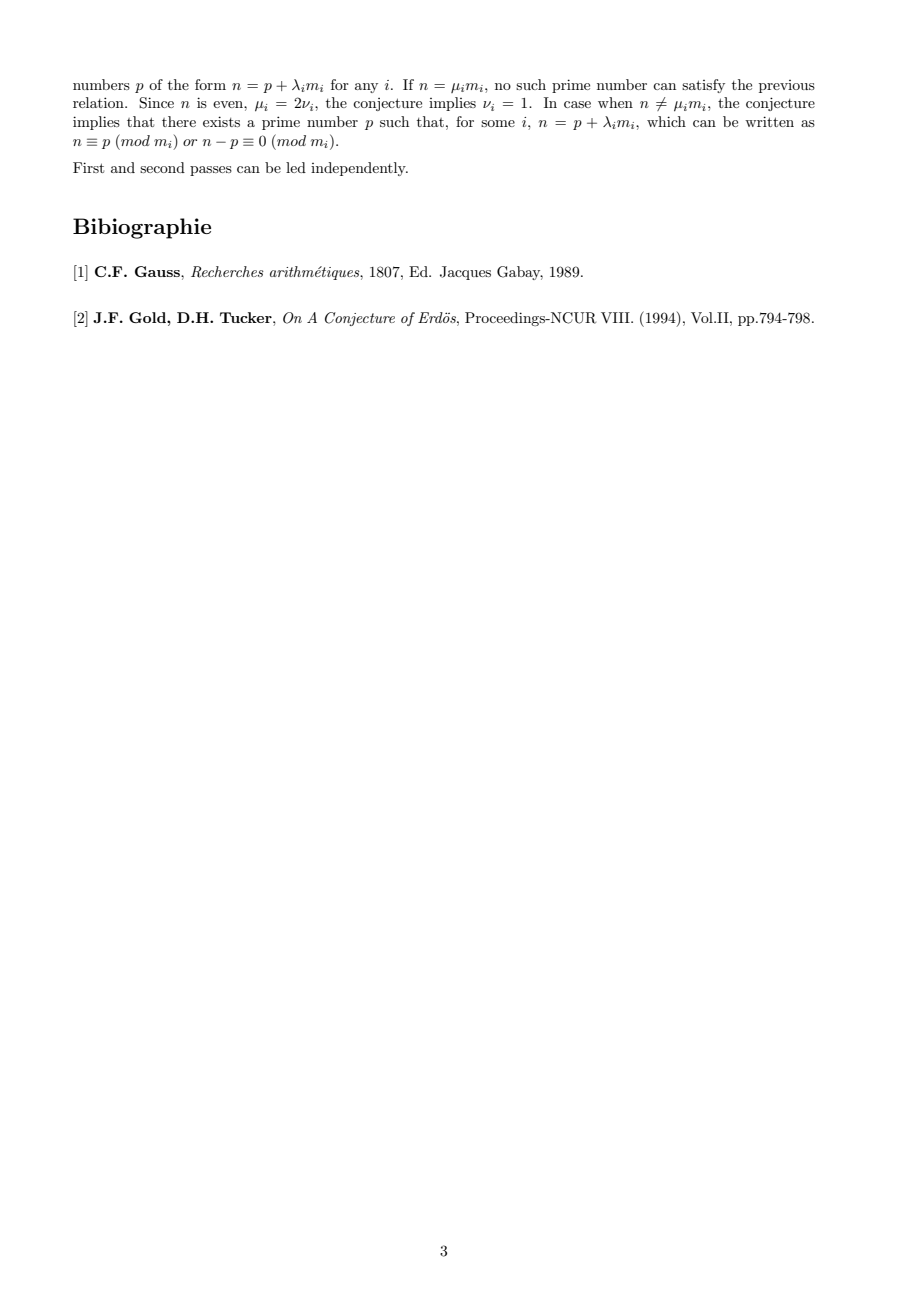  I want to click on form, so click(210, 84).
